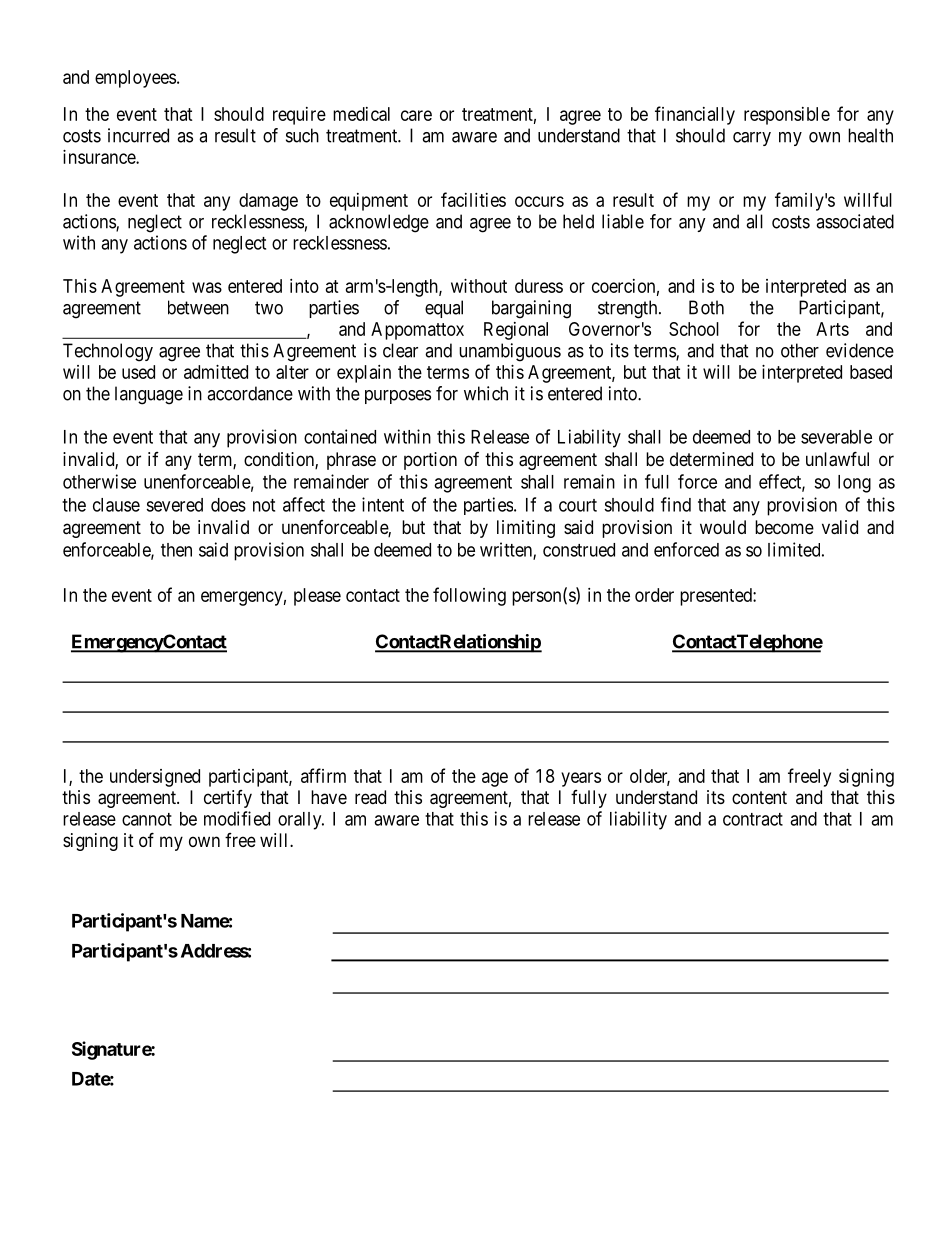  What do you see at coordinates (416, 115) in the screenshot?
I see `care` at bounding box center [416, 115].
